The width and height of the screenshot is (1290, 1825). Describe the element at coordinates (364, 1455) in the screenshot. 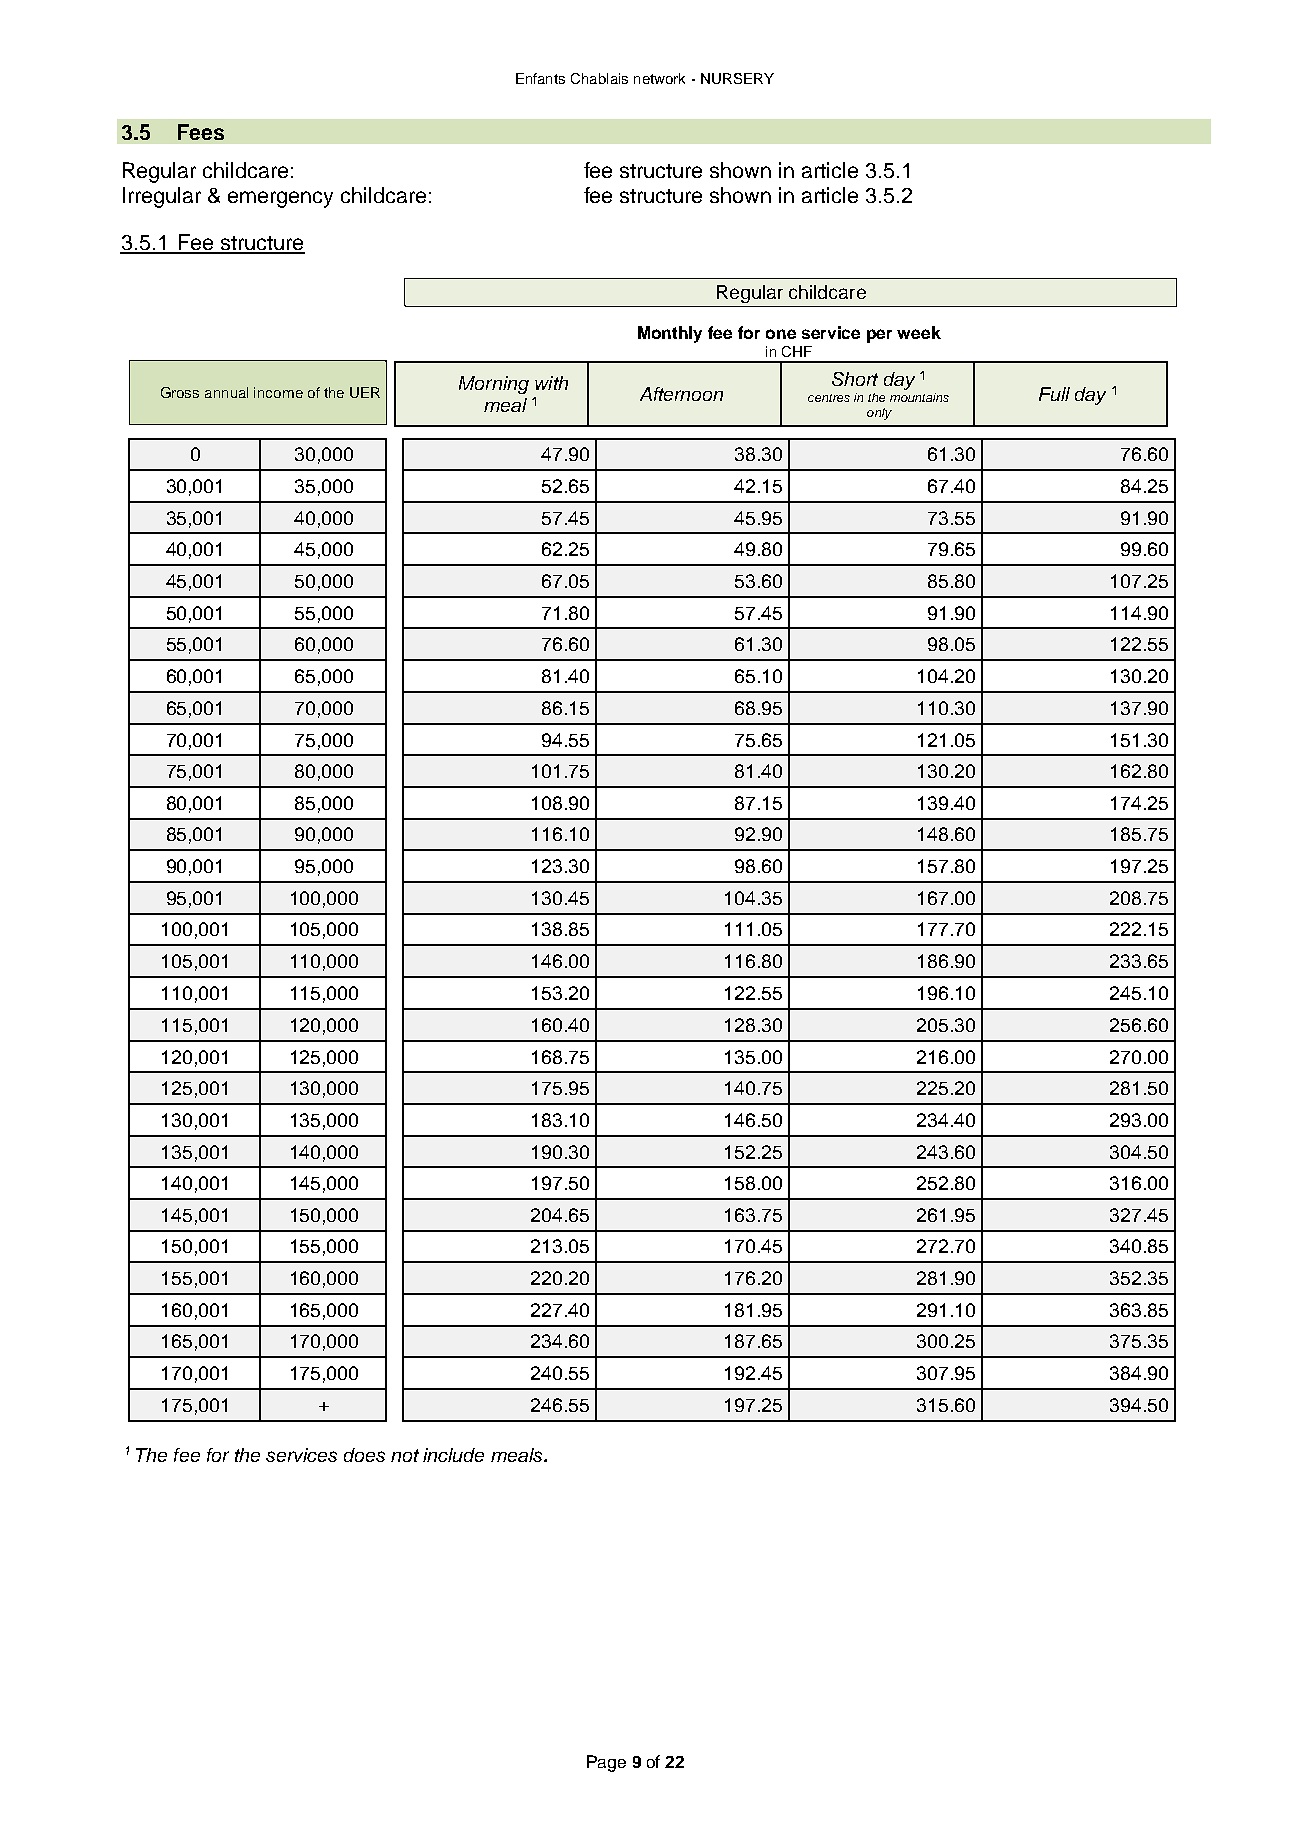

I see `does` at that location.
